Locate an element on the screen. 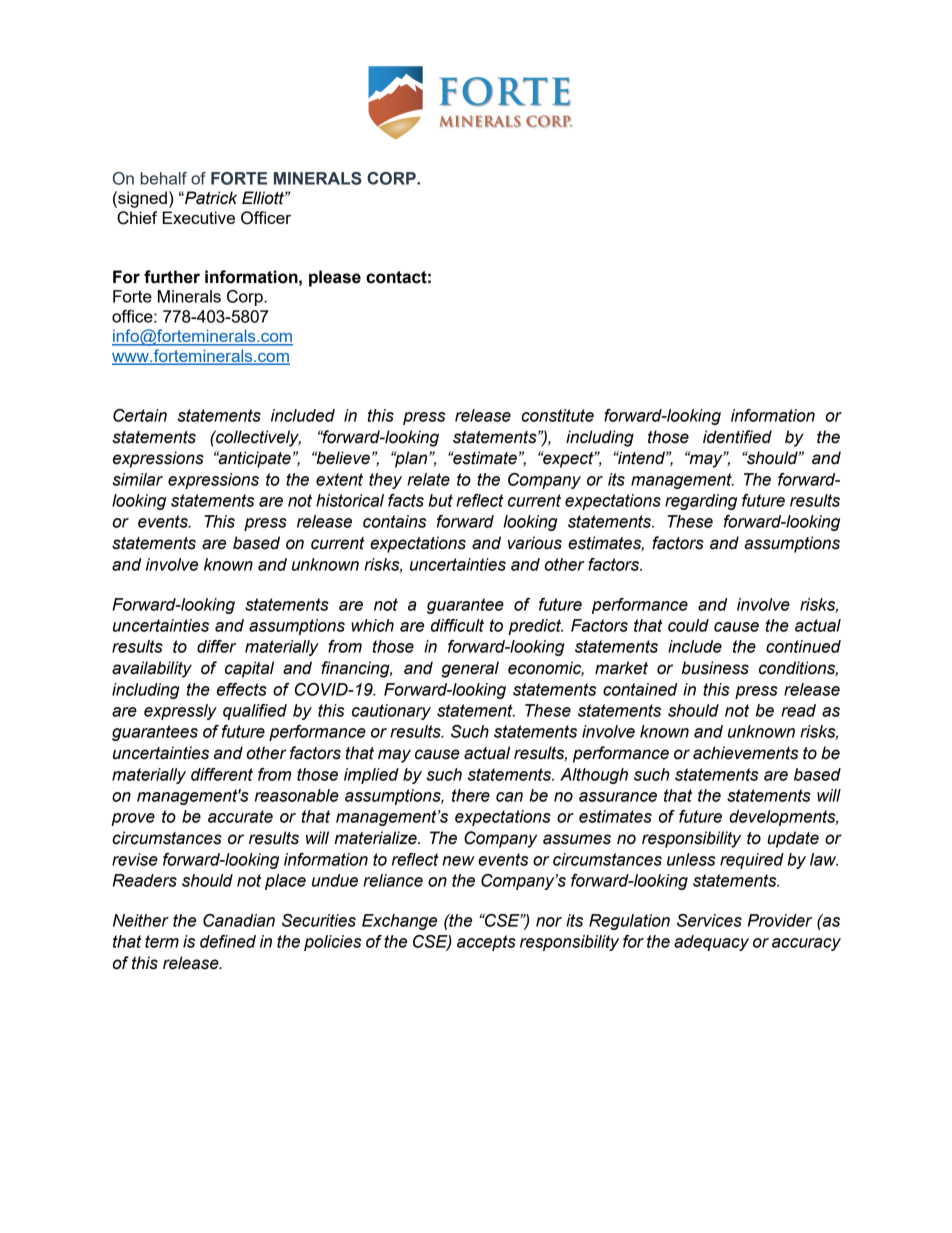  Executive is located at coordinates (199, 217).
